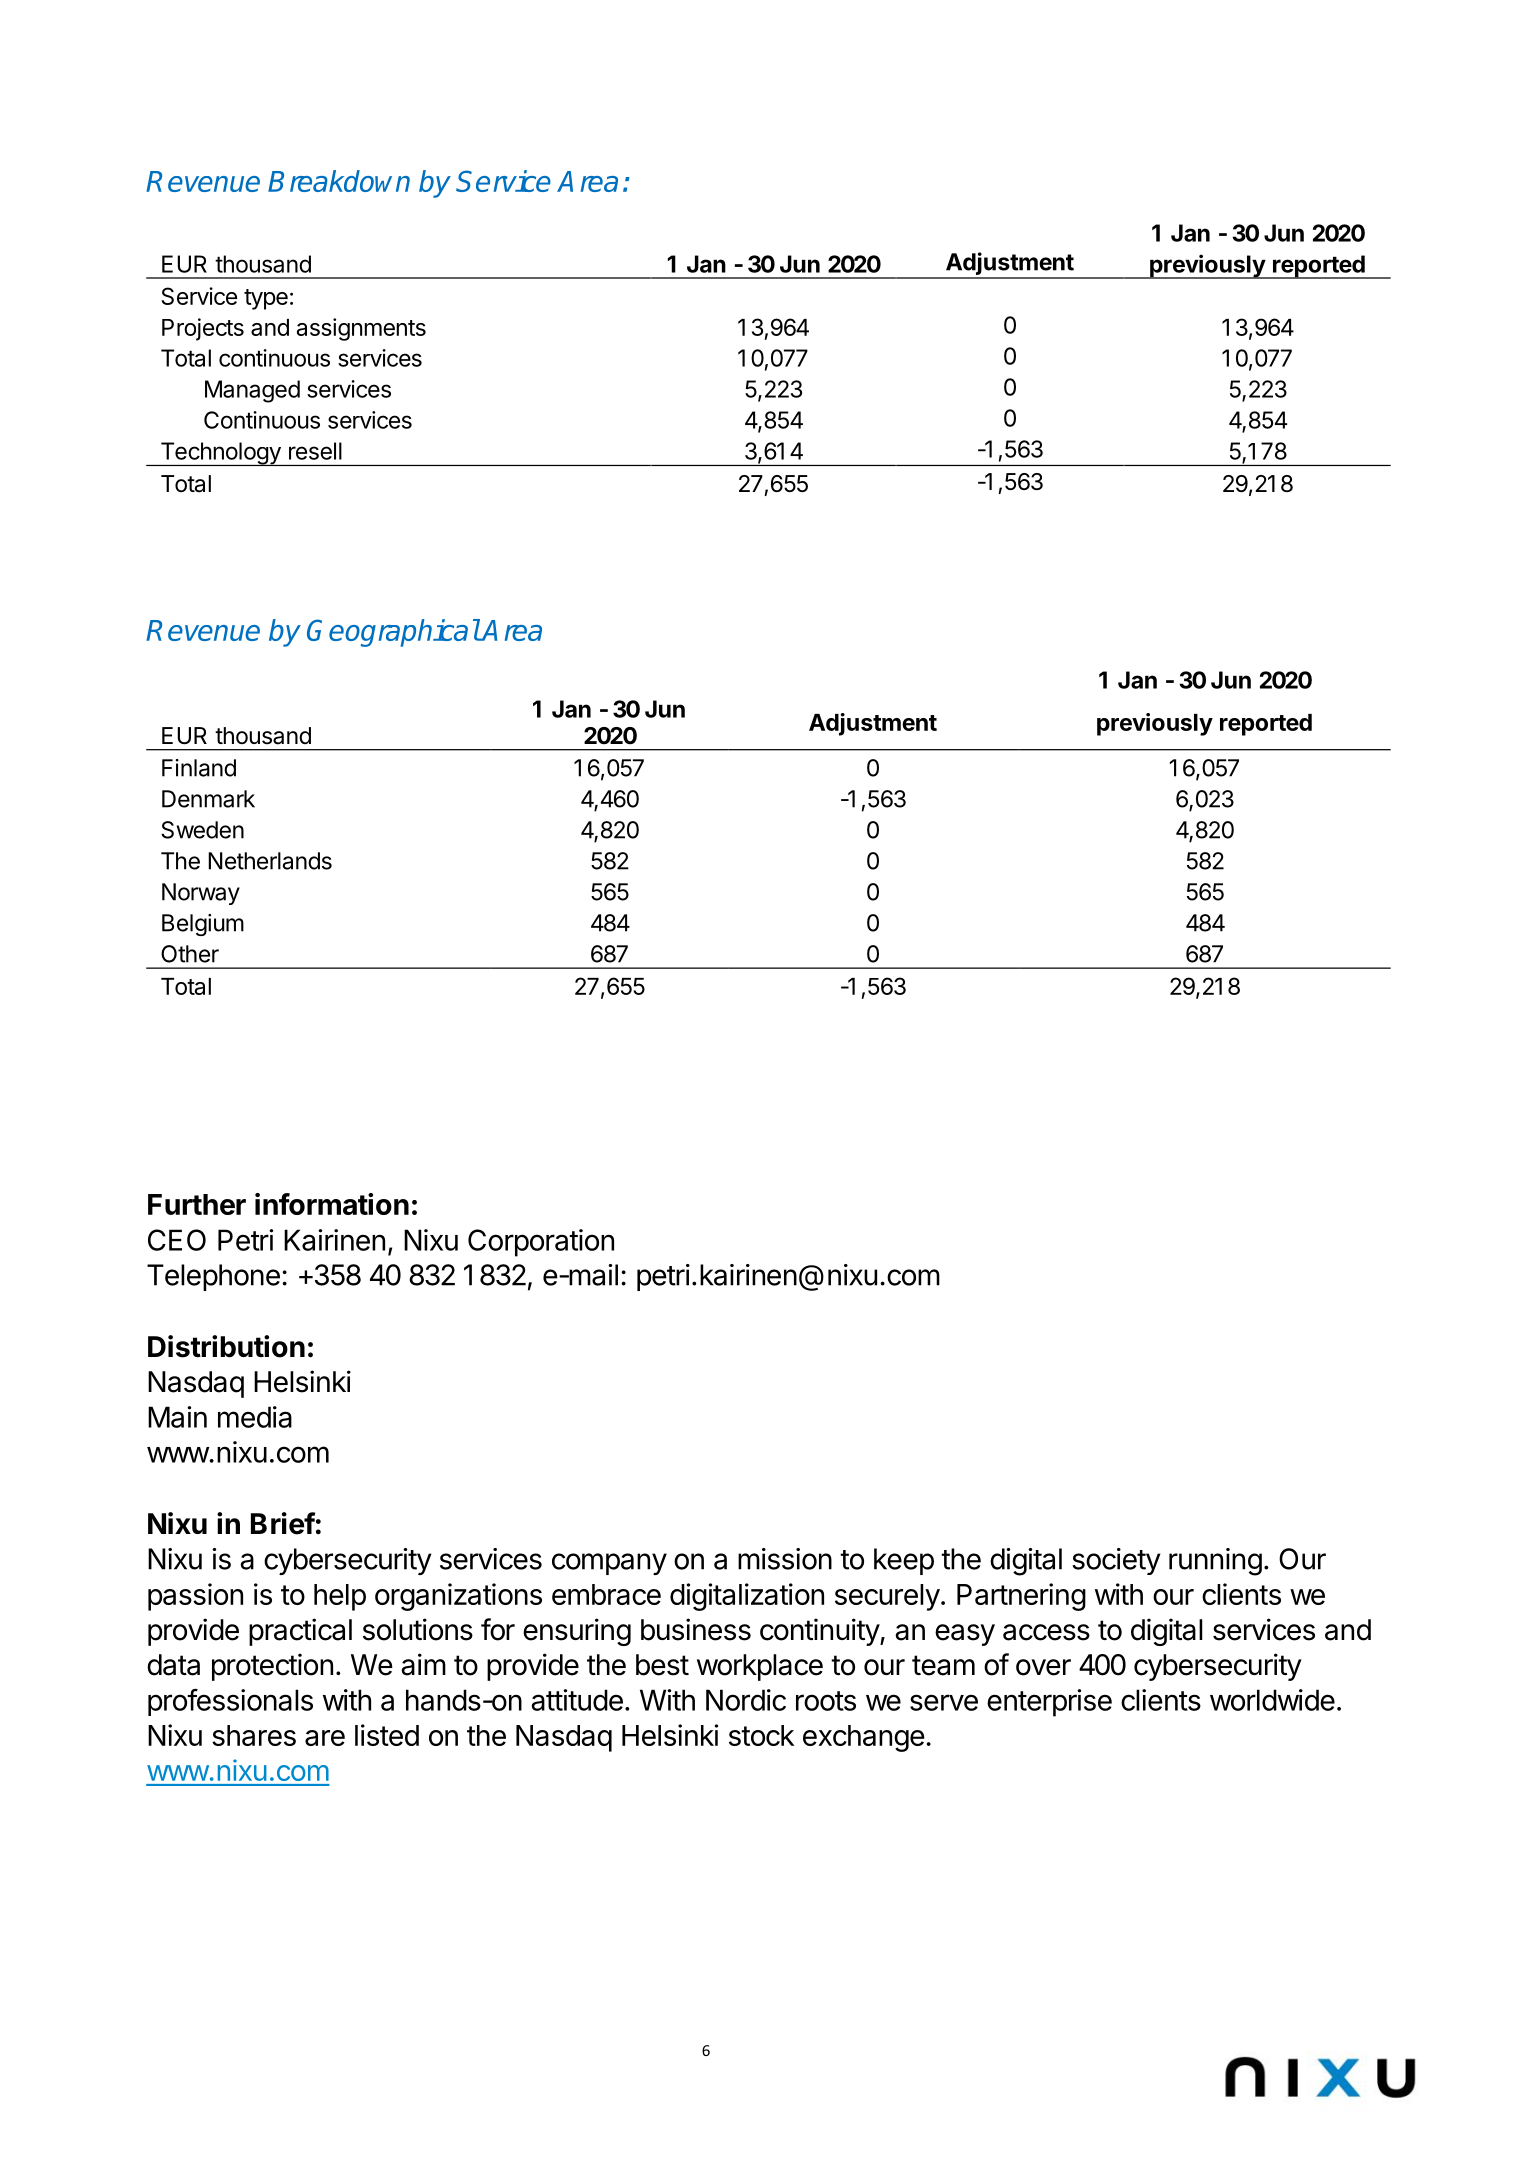 This image has height=2174, width=1537. Describe the element at coordinates (315, 451) in the image. I see `resell` at that location.
